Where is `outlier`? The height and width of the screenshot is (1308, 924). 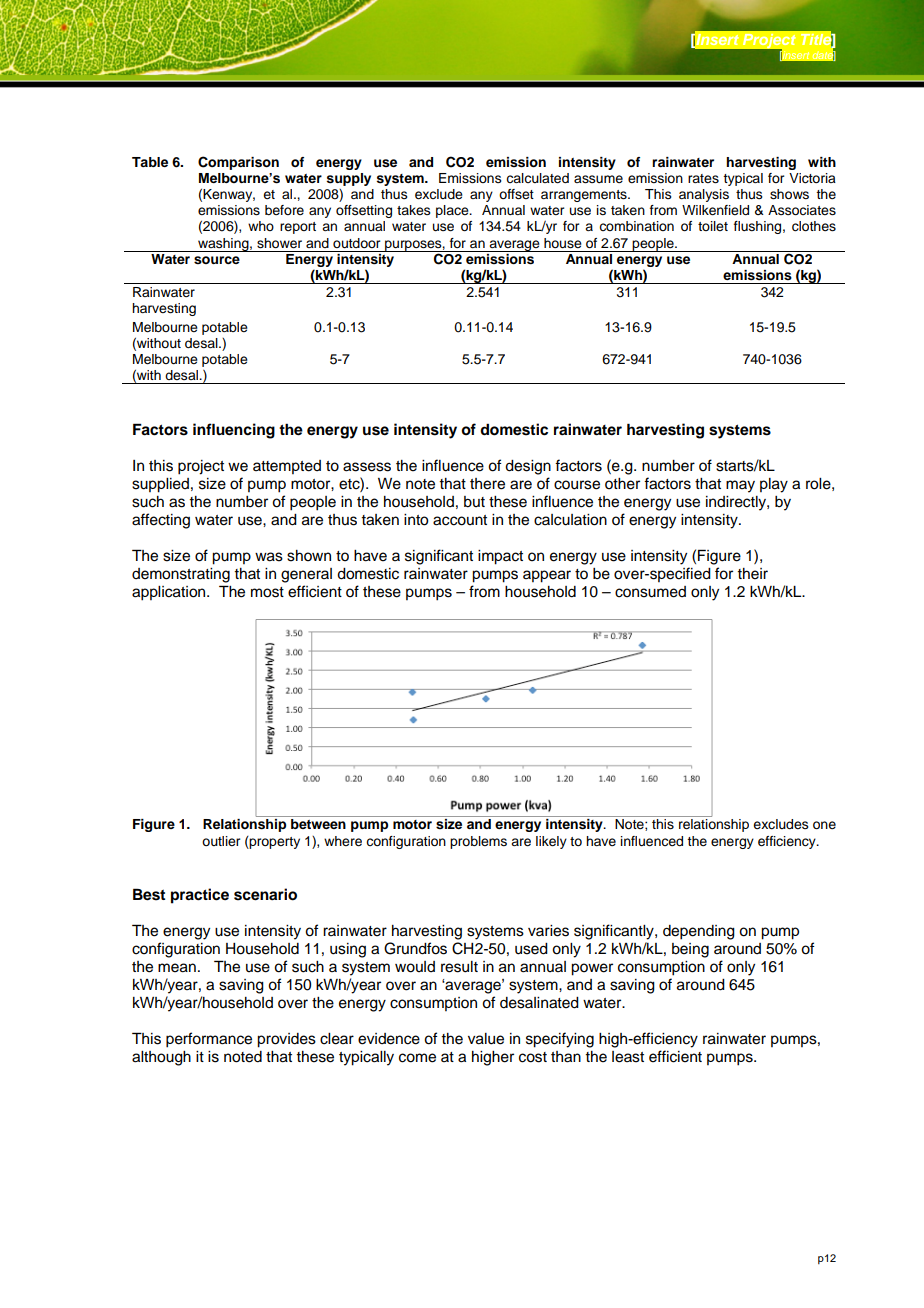 outlier is located at coordinates (221, 841).
